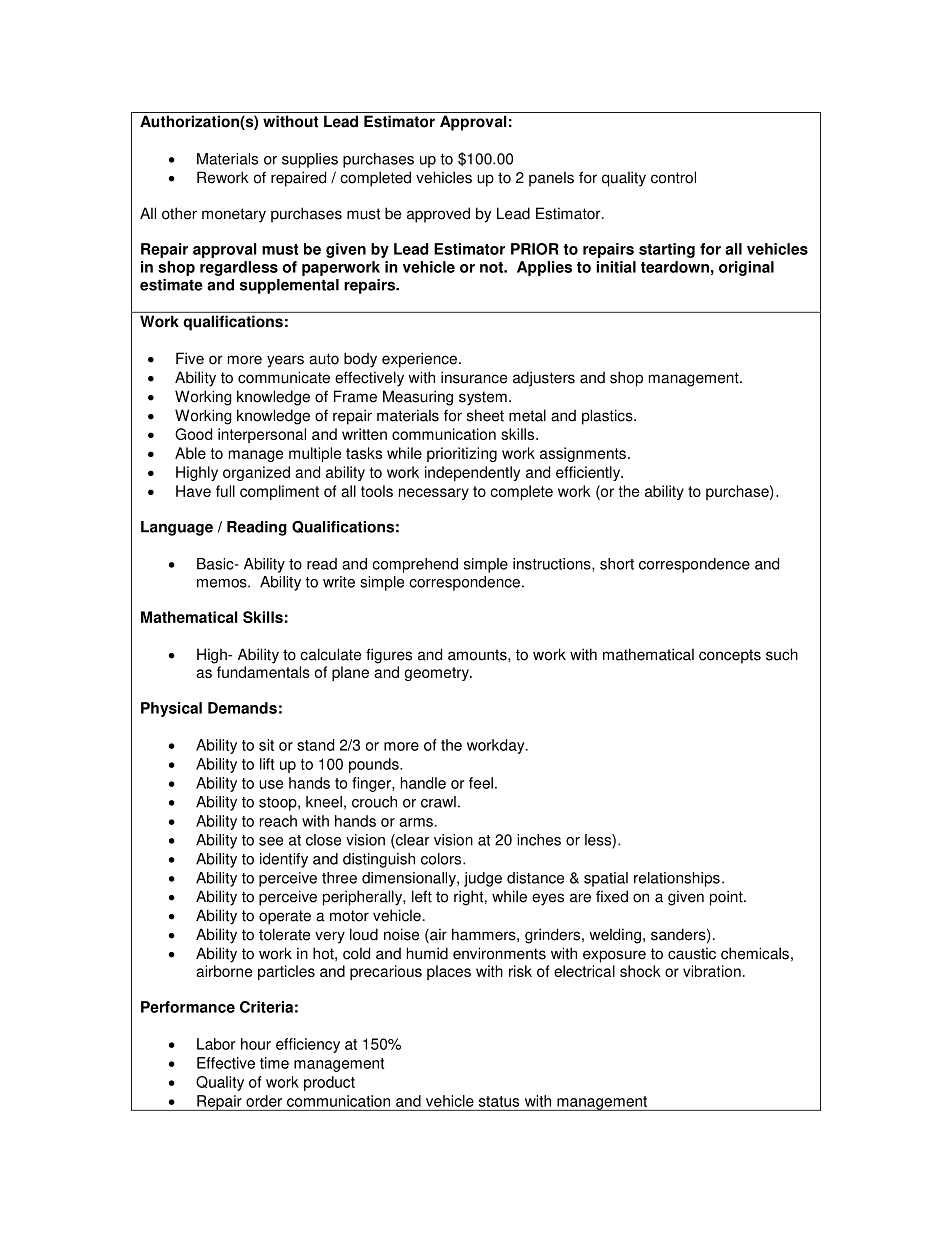 The width and height of the screenshot is (952, 1233). Describe the element at coordinates (472, 473) in the screenshot. I see `independently` at that location.
